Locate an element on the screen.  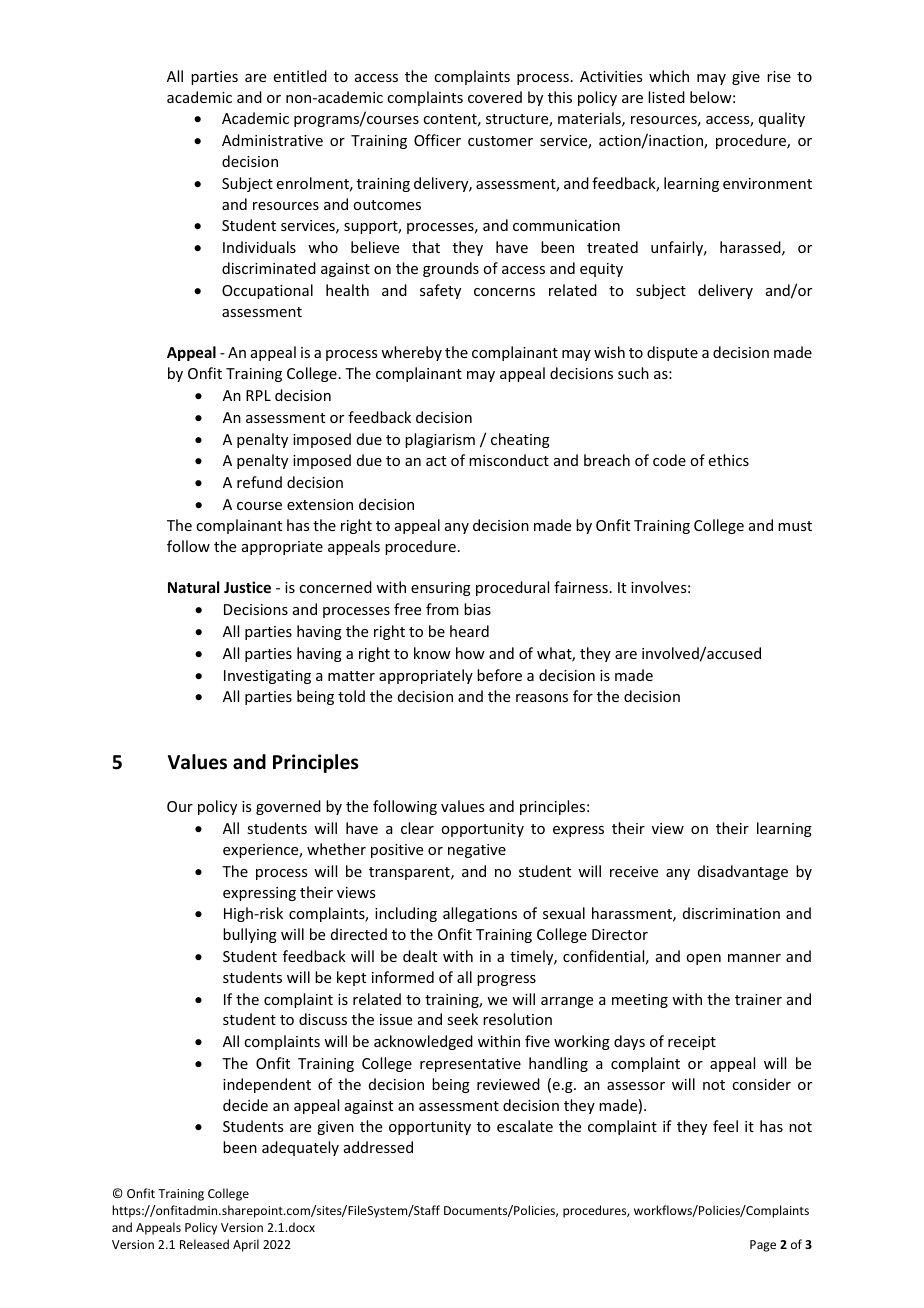
April is located at coordinates (246, 1245).
